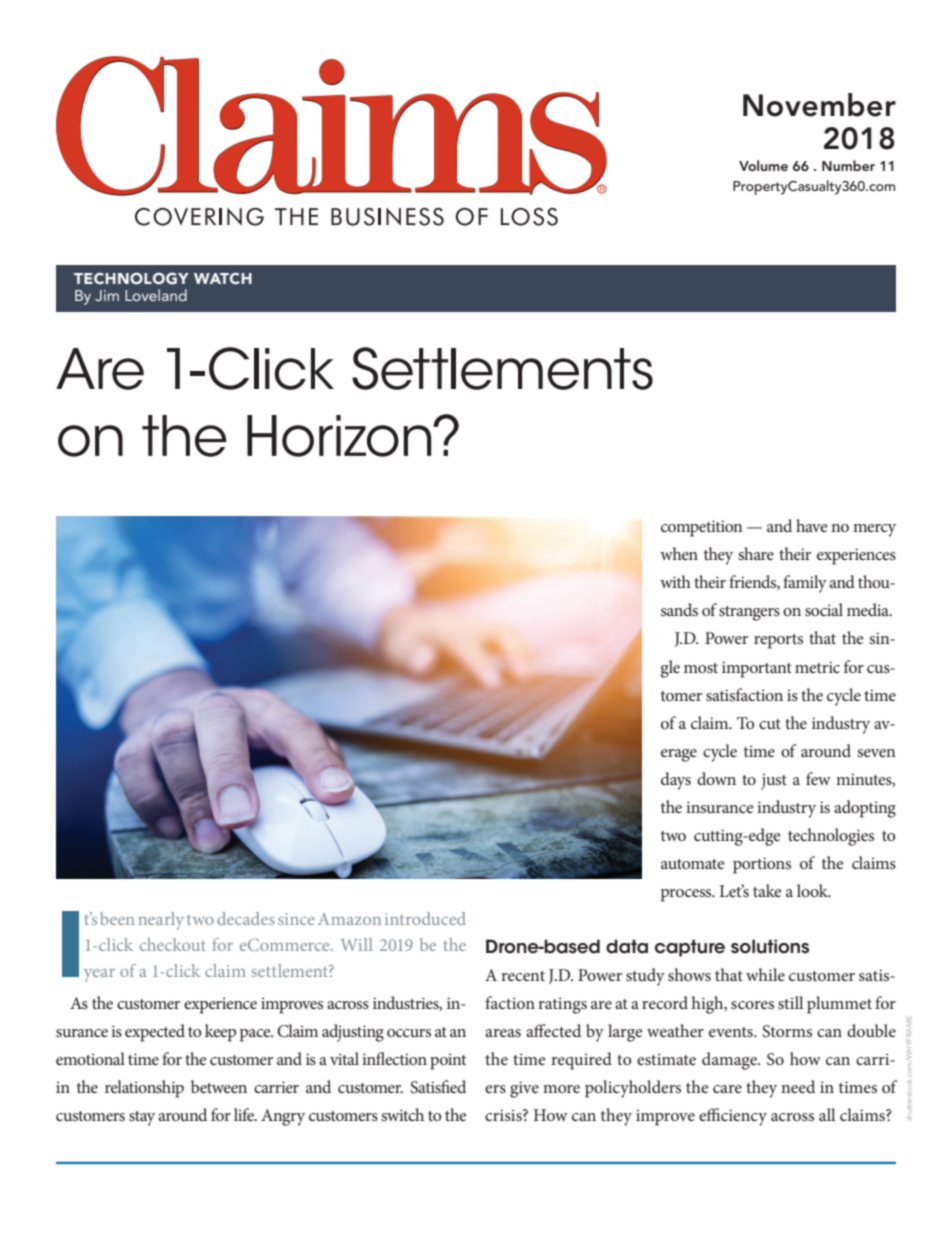 The width and height of the screenshot is (952, 1233). Describe the element at coordinates (219, 1086) in the screenshot. I see `between` at that location.
